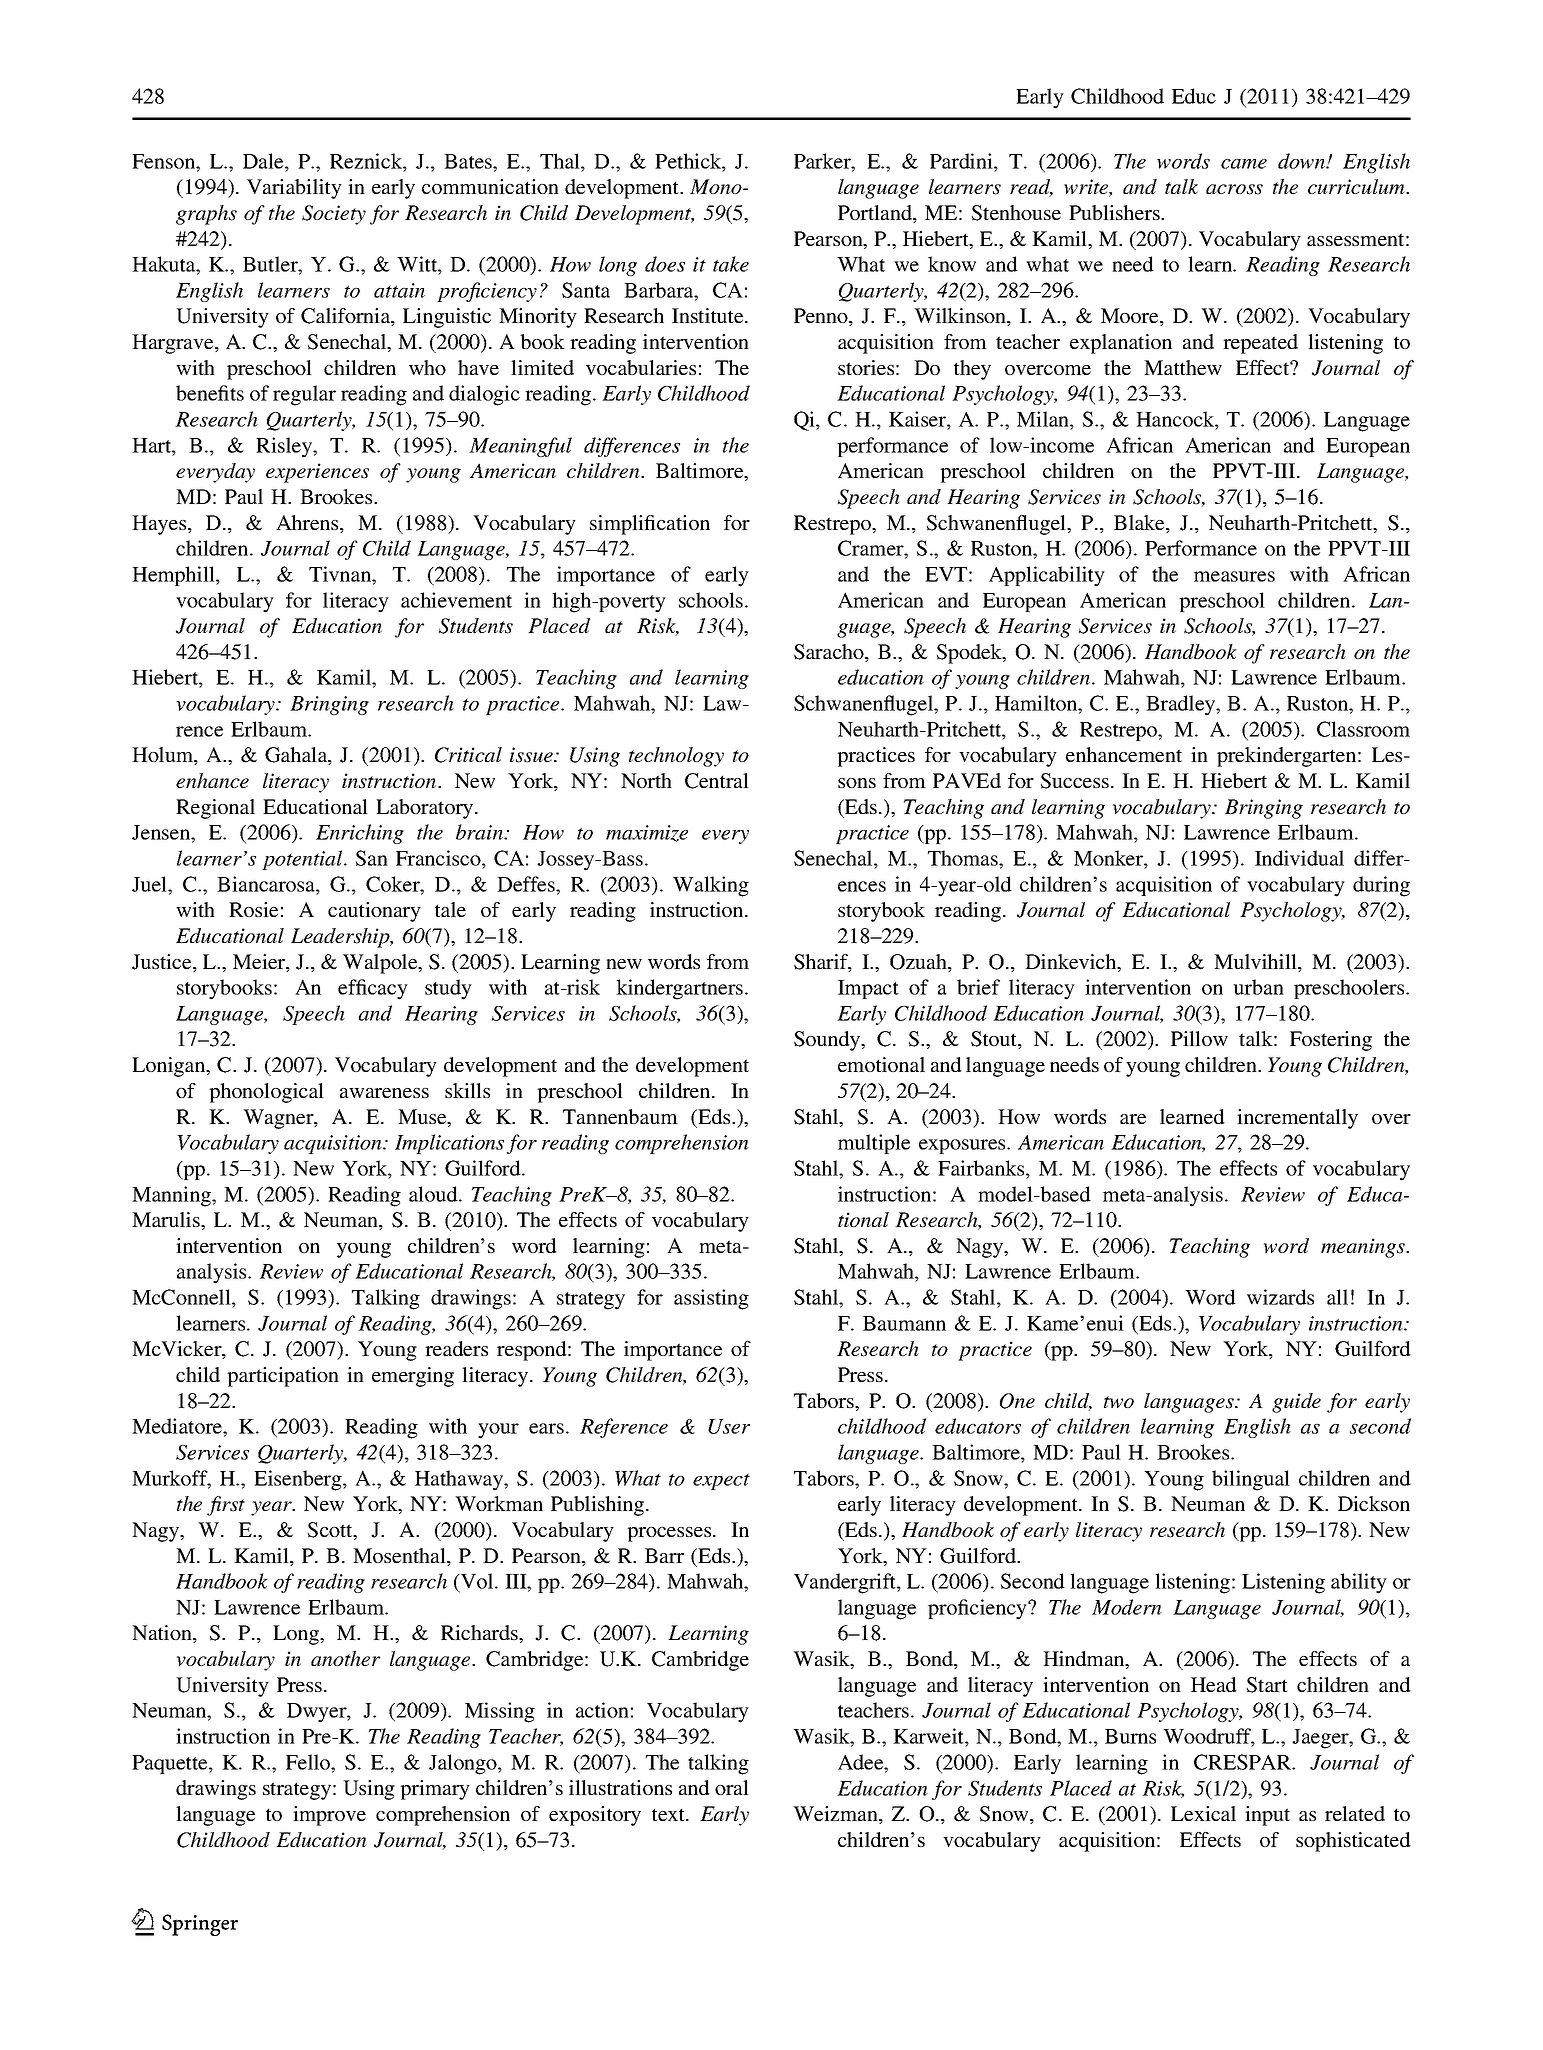 Image resolution: width=1543 pixels, height=2050 pixels. Describe the element at coordinates (1280, 1297) in the document. I see `wizards` at that location.
